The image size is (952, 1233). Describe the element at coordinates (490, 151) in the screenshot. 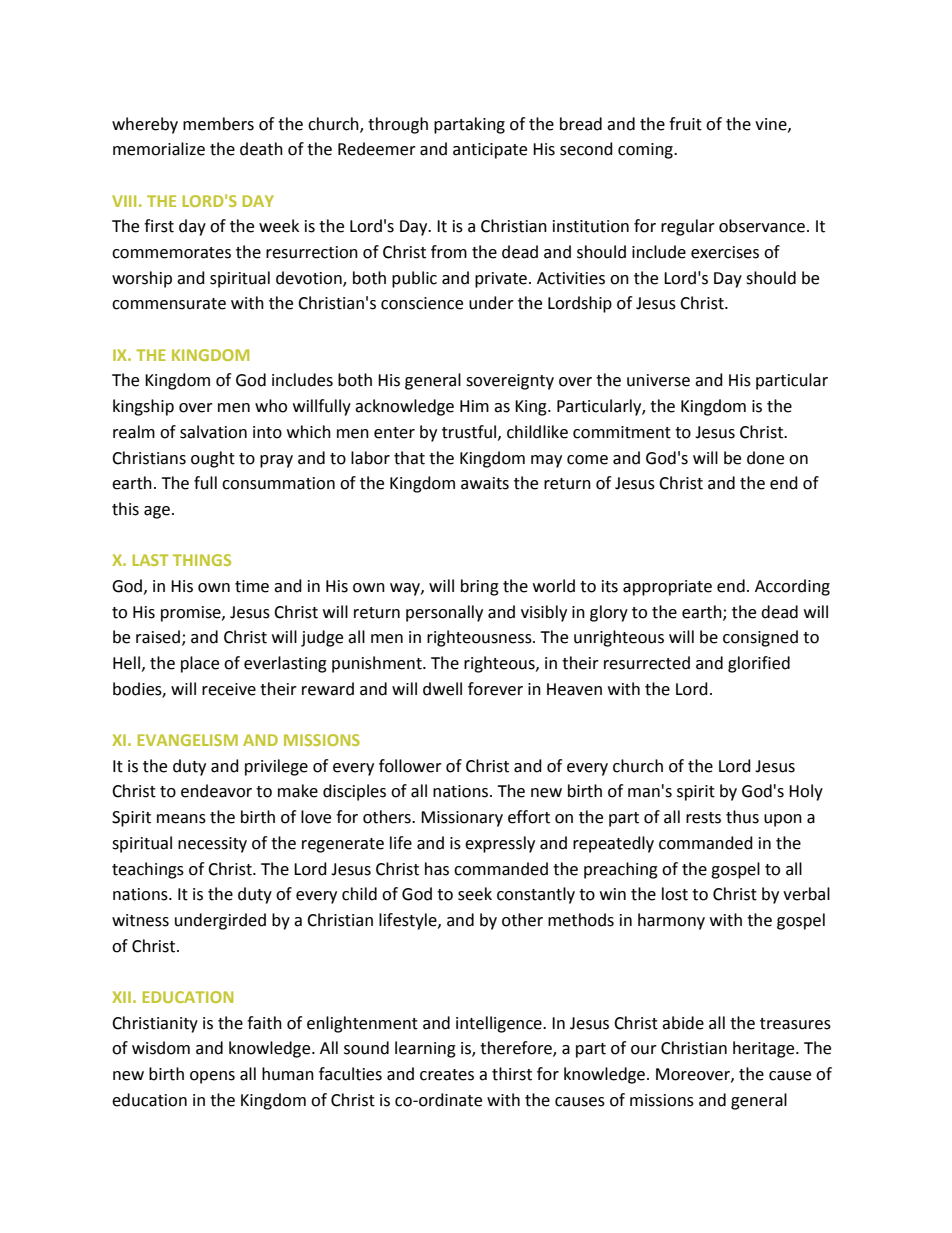

I see `anticipate` at that location.
